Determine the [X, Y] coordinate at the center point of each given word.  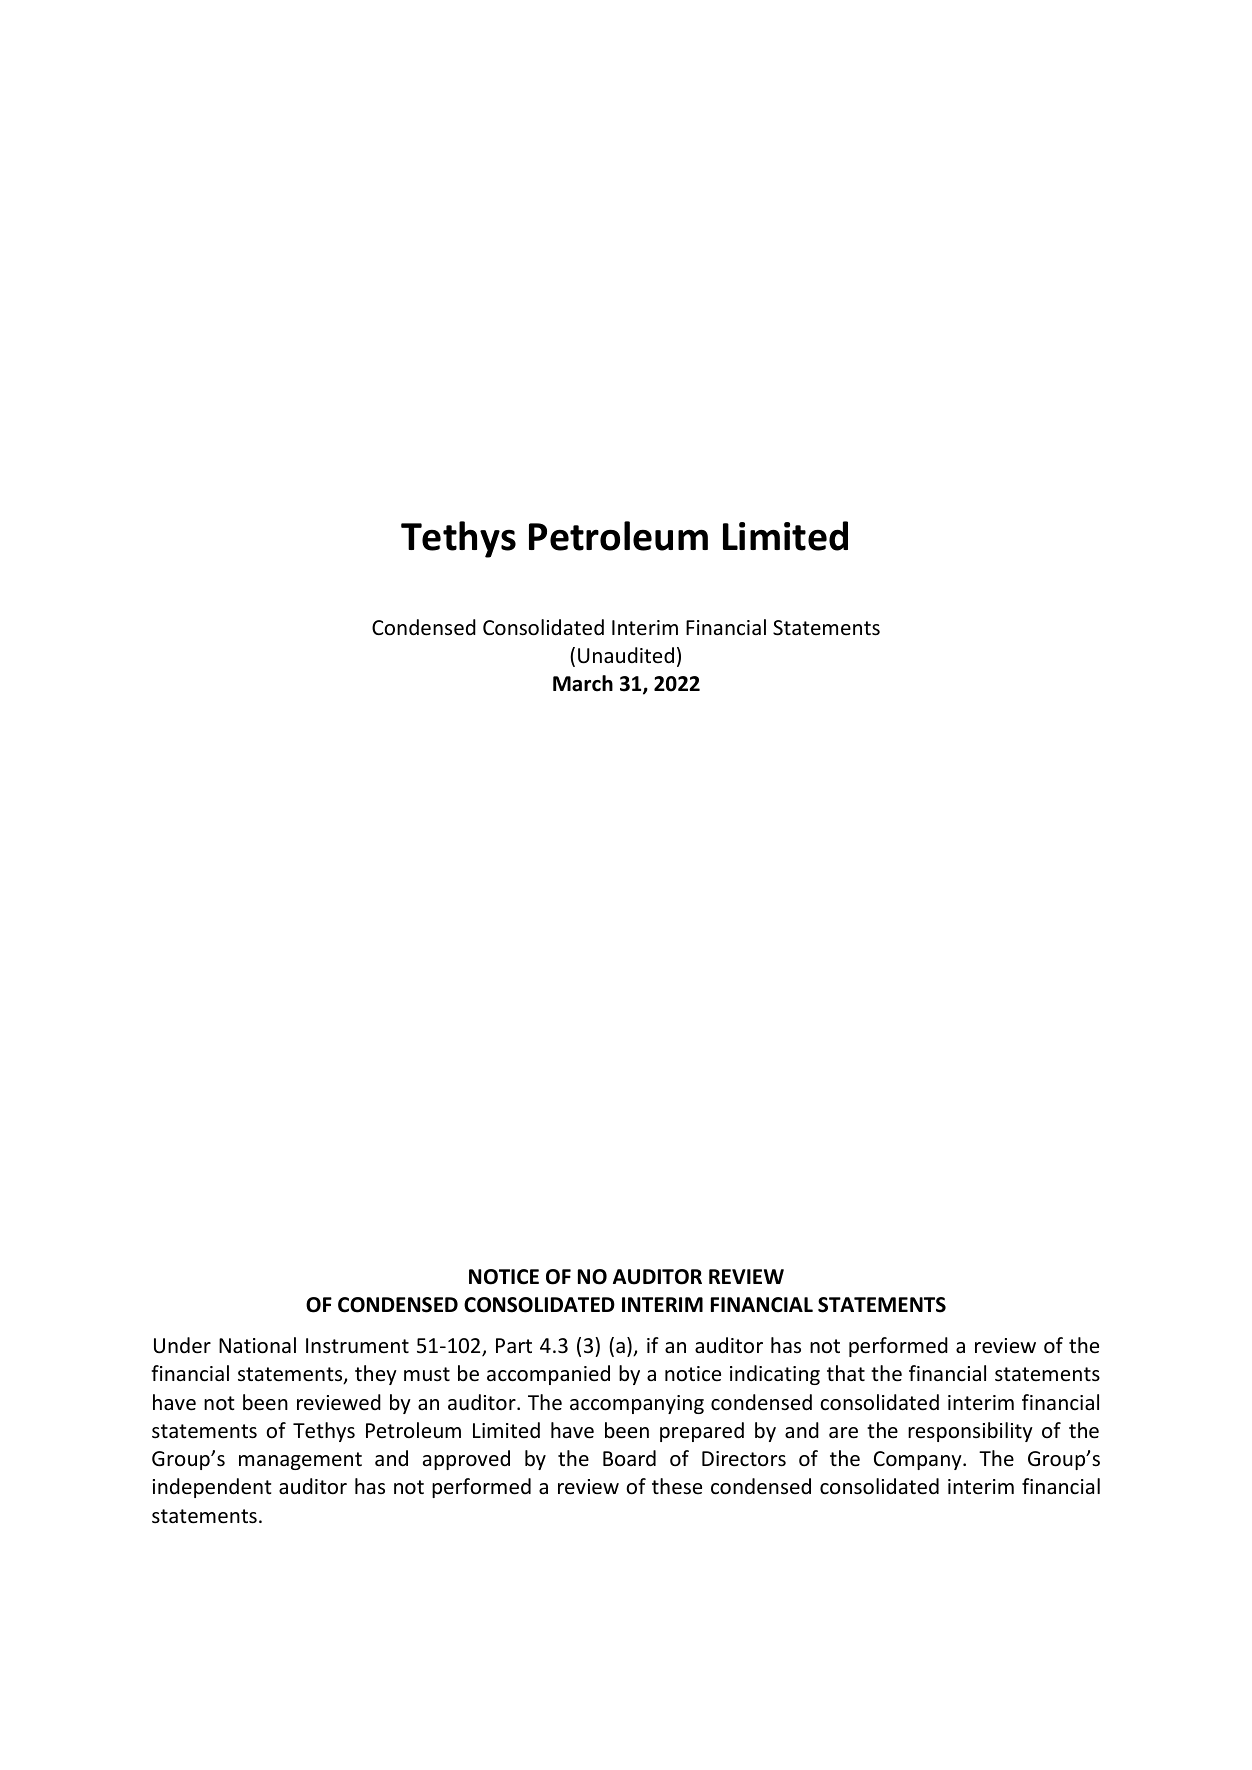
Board [629, 1458]
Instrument [357, 1345]
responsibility [970, 1432]
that [846, 1373]
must [427, 1374]
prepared [702, 1432]
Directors [744, 1459]
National [257, 1345]
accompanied [548, 1375]
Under [182, 1345]
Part [514, 1345]
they [376, 1375]
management [300, 1461]
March [583, 683]
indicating [775, 1375]
